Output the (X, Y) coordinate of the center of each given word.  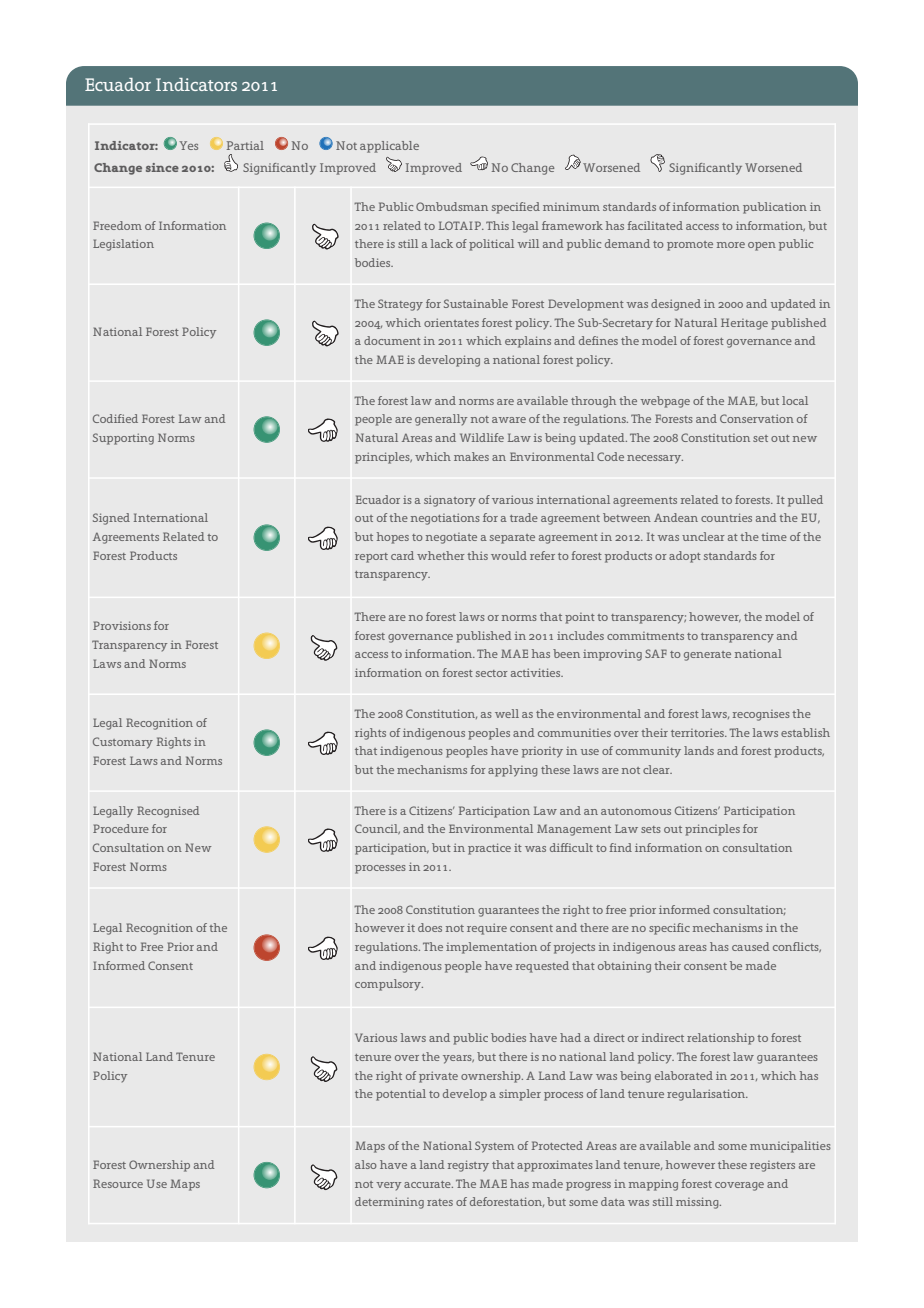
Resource (118, 1183)
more (731, 245)
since (162, 167)
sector (492, 673)
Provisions (122, 625)
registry (468, 1166)
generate (707, 656)
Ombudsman (452, 206)
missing (698, 1203)
